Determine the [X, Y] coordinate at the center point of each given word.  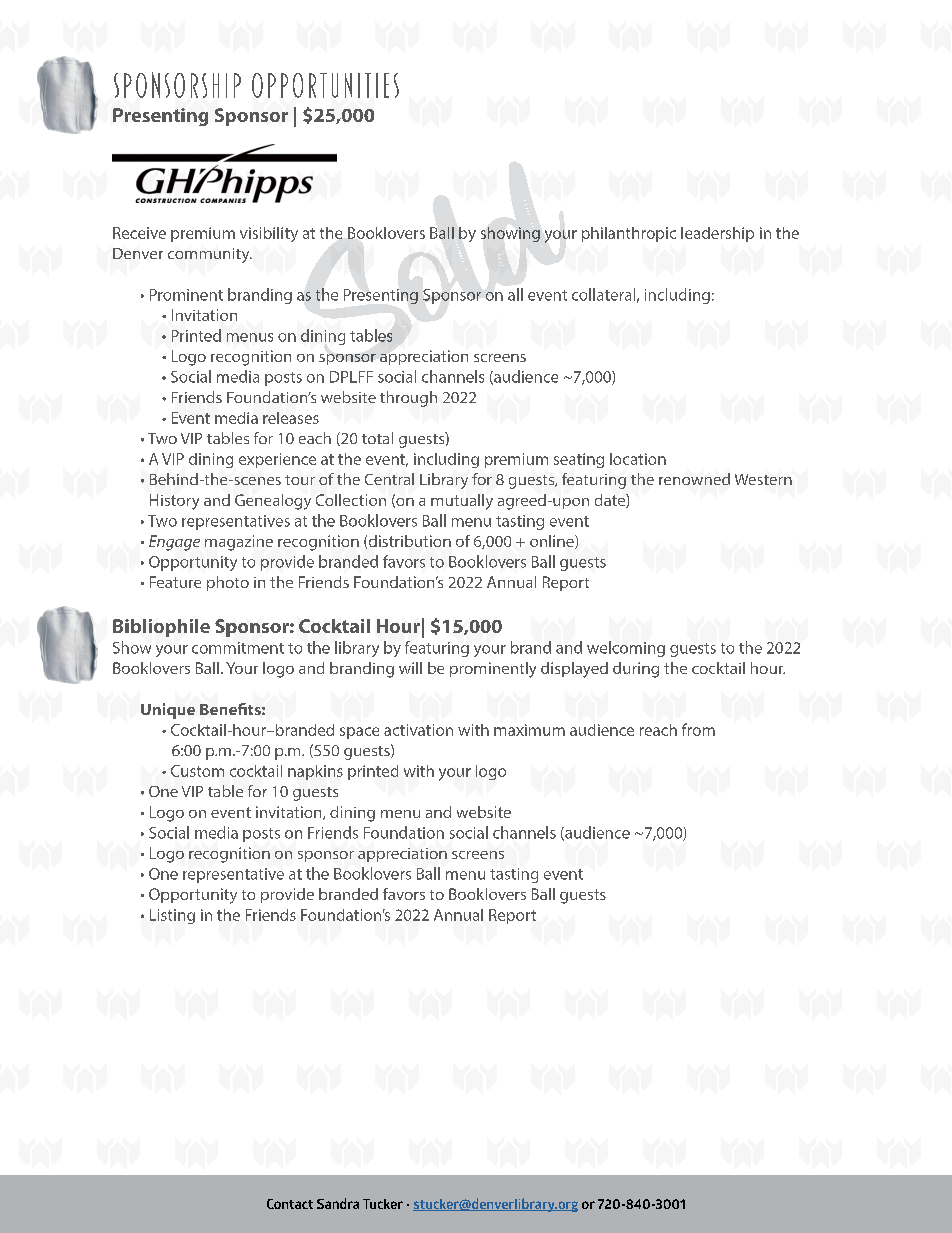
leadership [717, 234]
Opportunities [325, 85]
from [698, 729]
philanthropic [629, 234]
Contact [290, 1204]
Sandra [338, 1203]
